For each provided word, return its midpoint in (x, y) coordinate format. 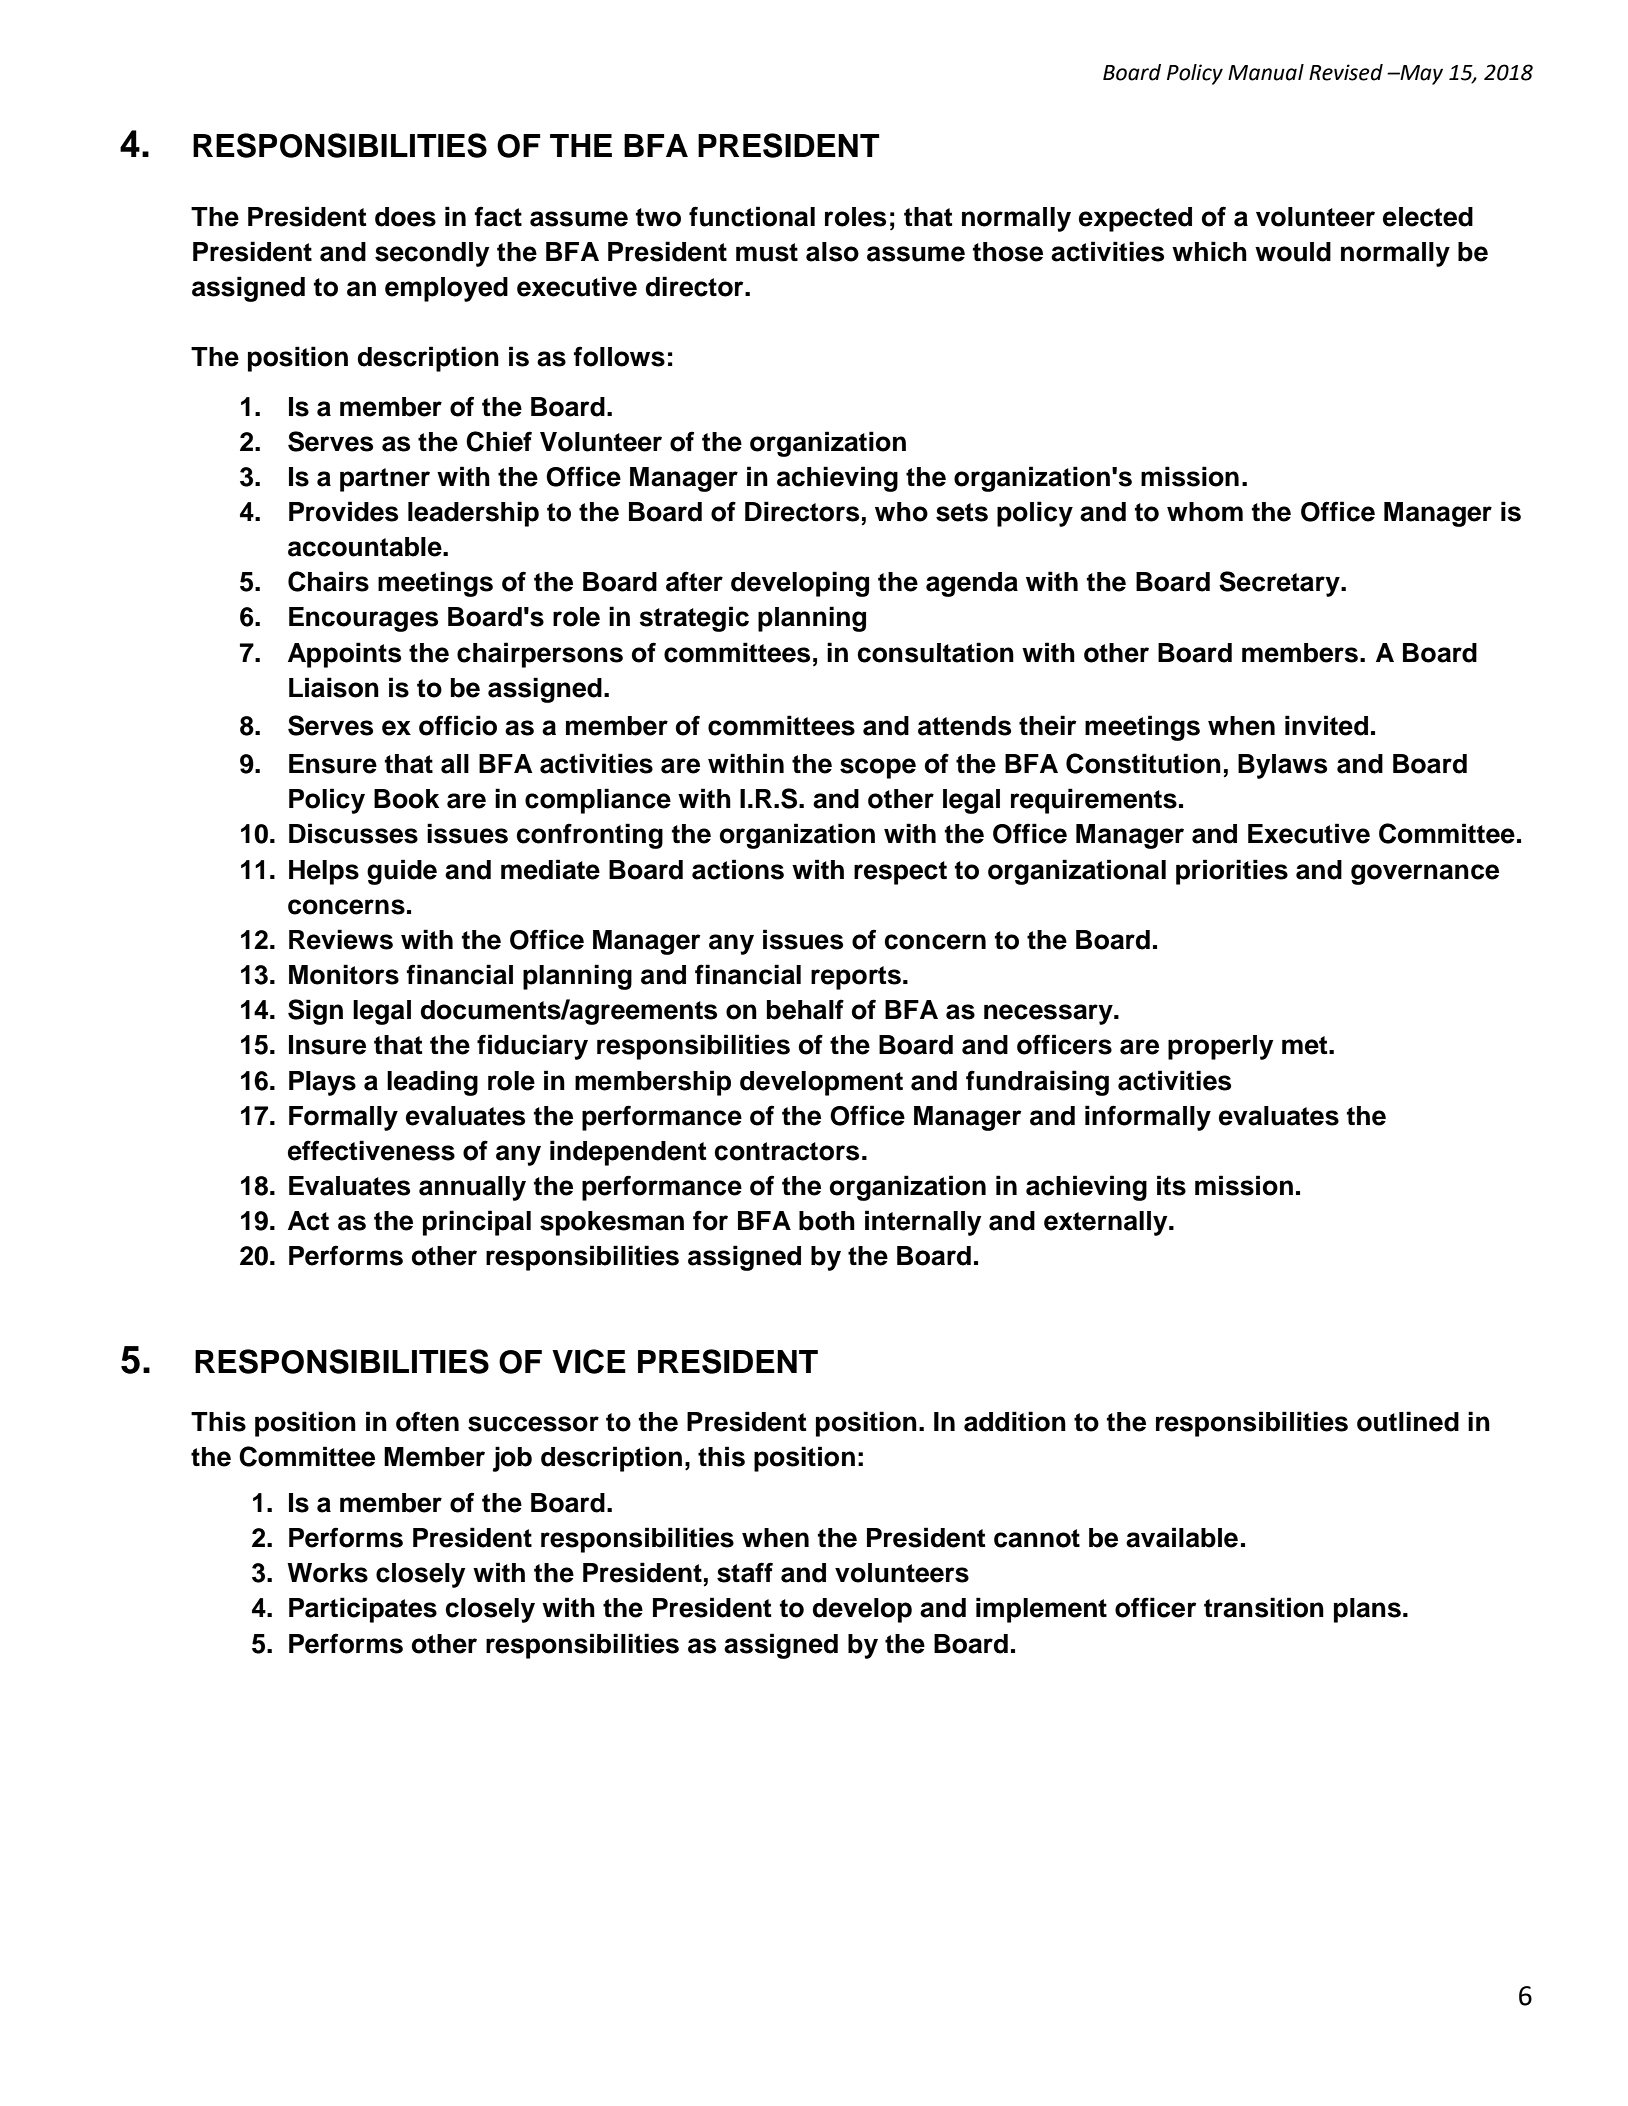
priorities (1232, 872)
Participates (363, 1610)
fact (498, 216)
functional (752, 216)
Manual (1266, 72)
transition (1264, 1607)
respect (900, 873)
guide (402, 872)
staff (745, 1572)
